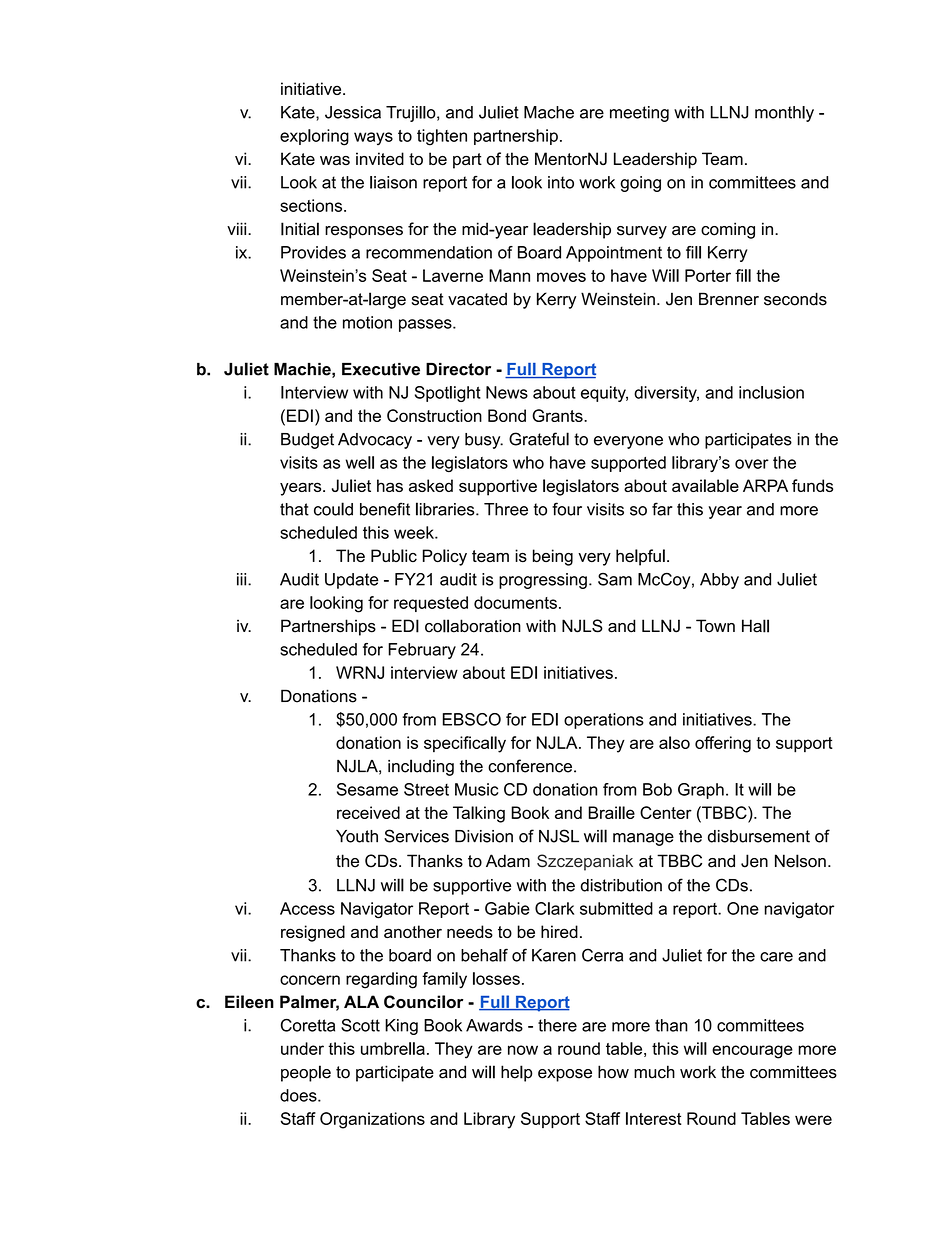  I want to click on Budget, so click(307, 441).
